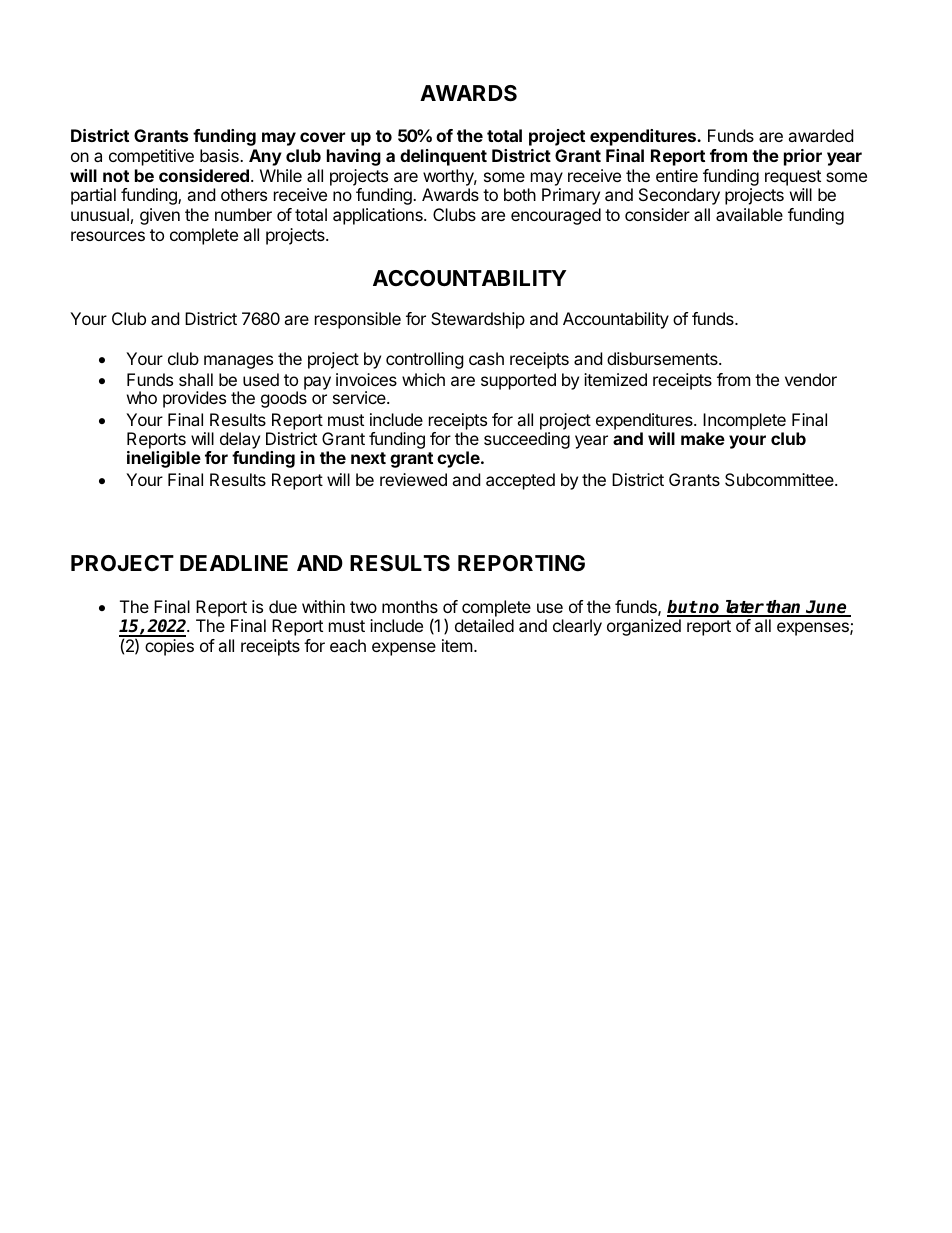  I want to click on available, so click(749, 214).
